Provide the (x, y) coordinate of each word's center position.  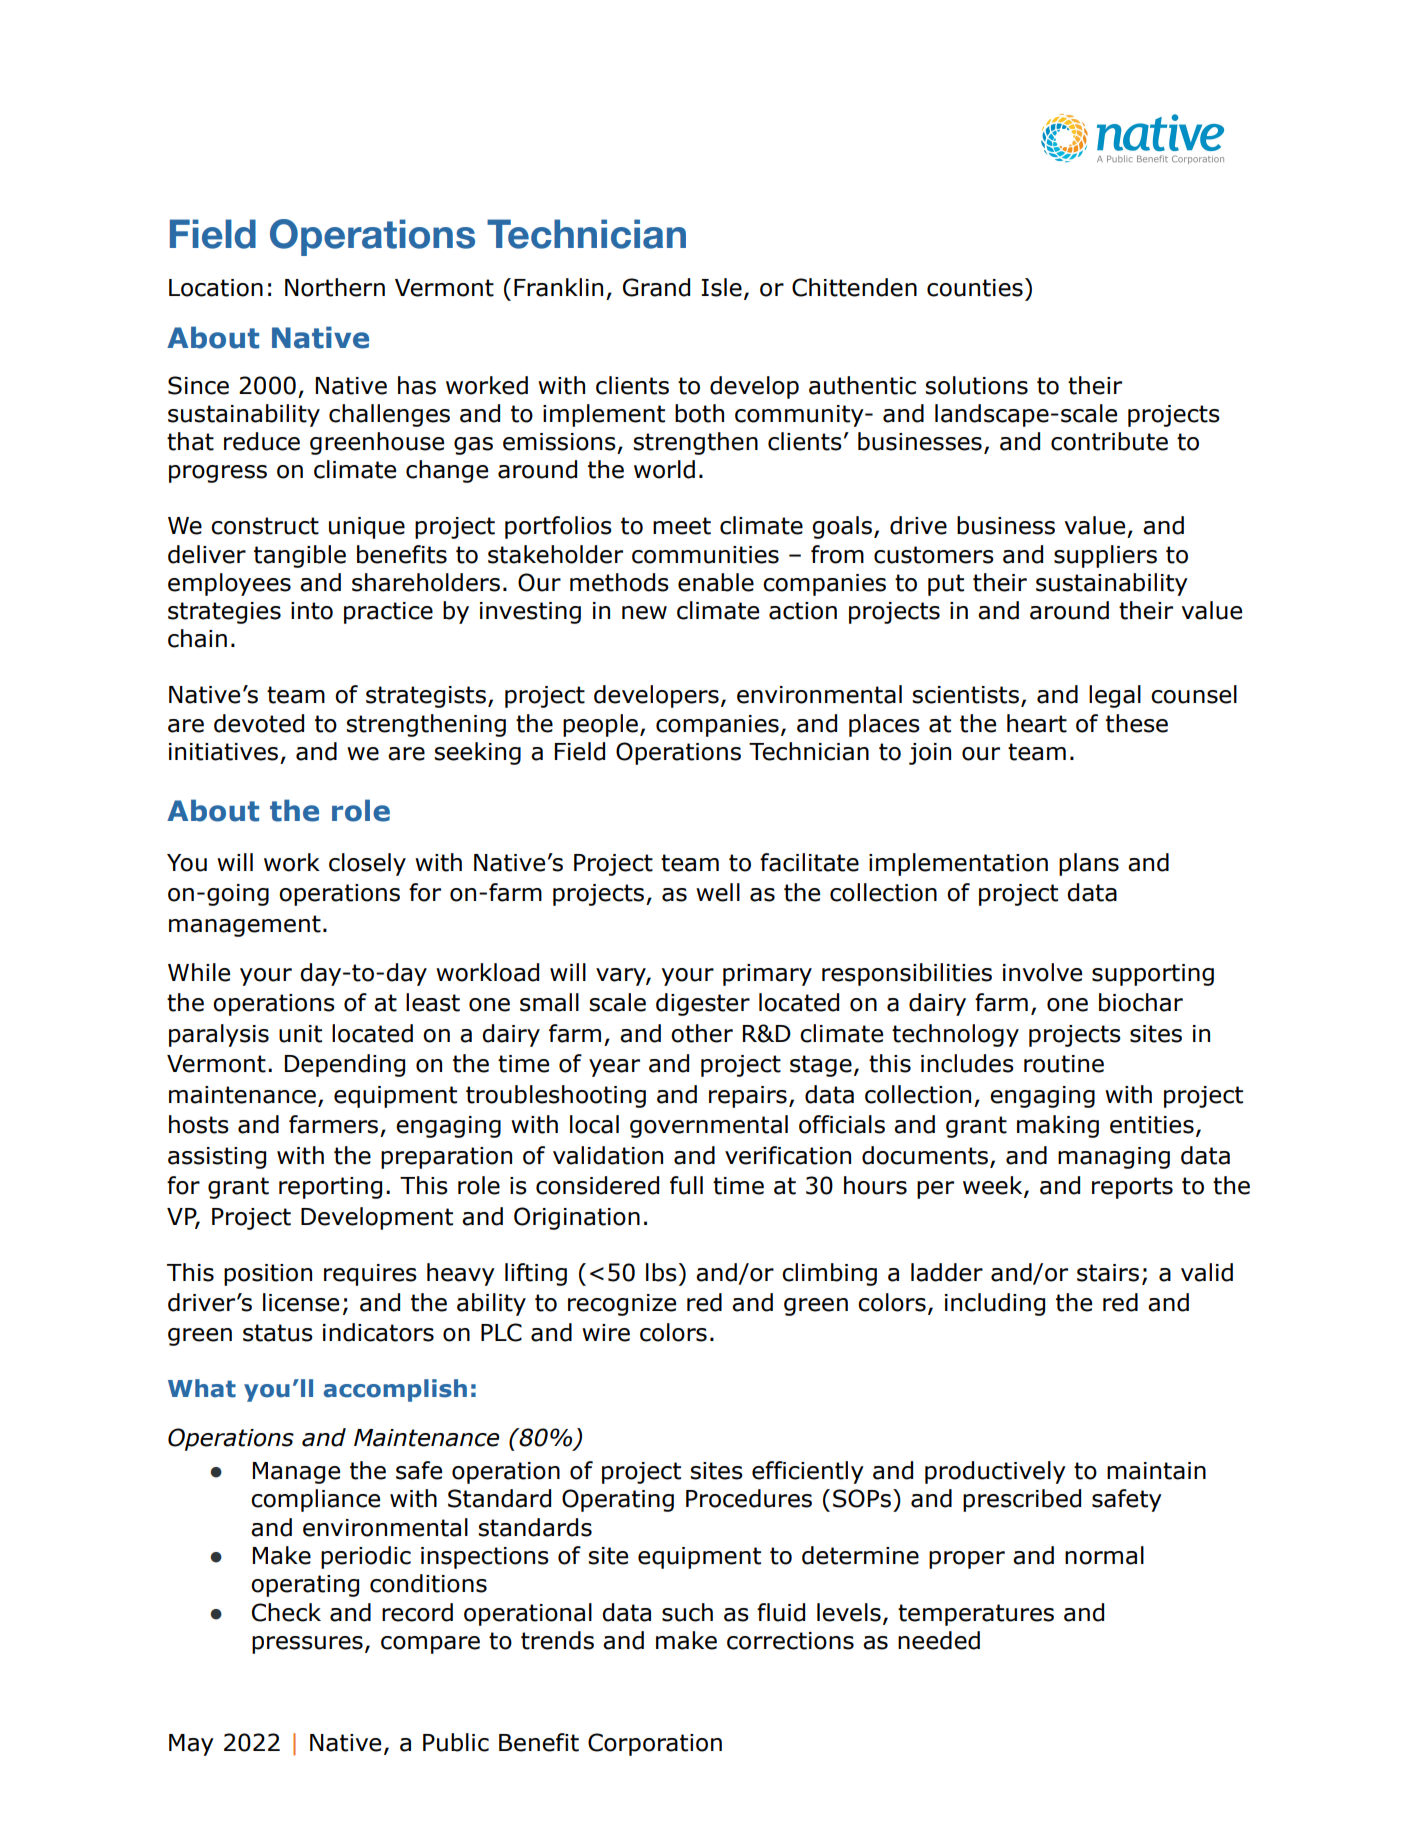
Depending (345, 1065)
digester (703, 1004)
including (995, 1304)
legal (1115, 696)
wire (606, 1333)
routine (1064, 1064)
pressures (307, 1645)
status (278, 1333)
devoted (259, 723)
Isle (721, 287)
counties (975, 288)
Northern (335, 287)
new (644, 613)
